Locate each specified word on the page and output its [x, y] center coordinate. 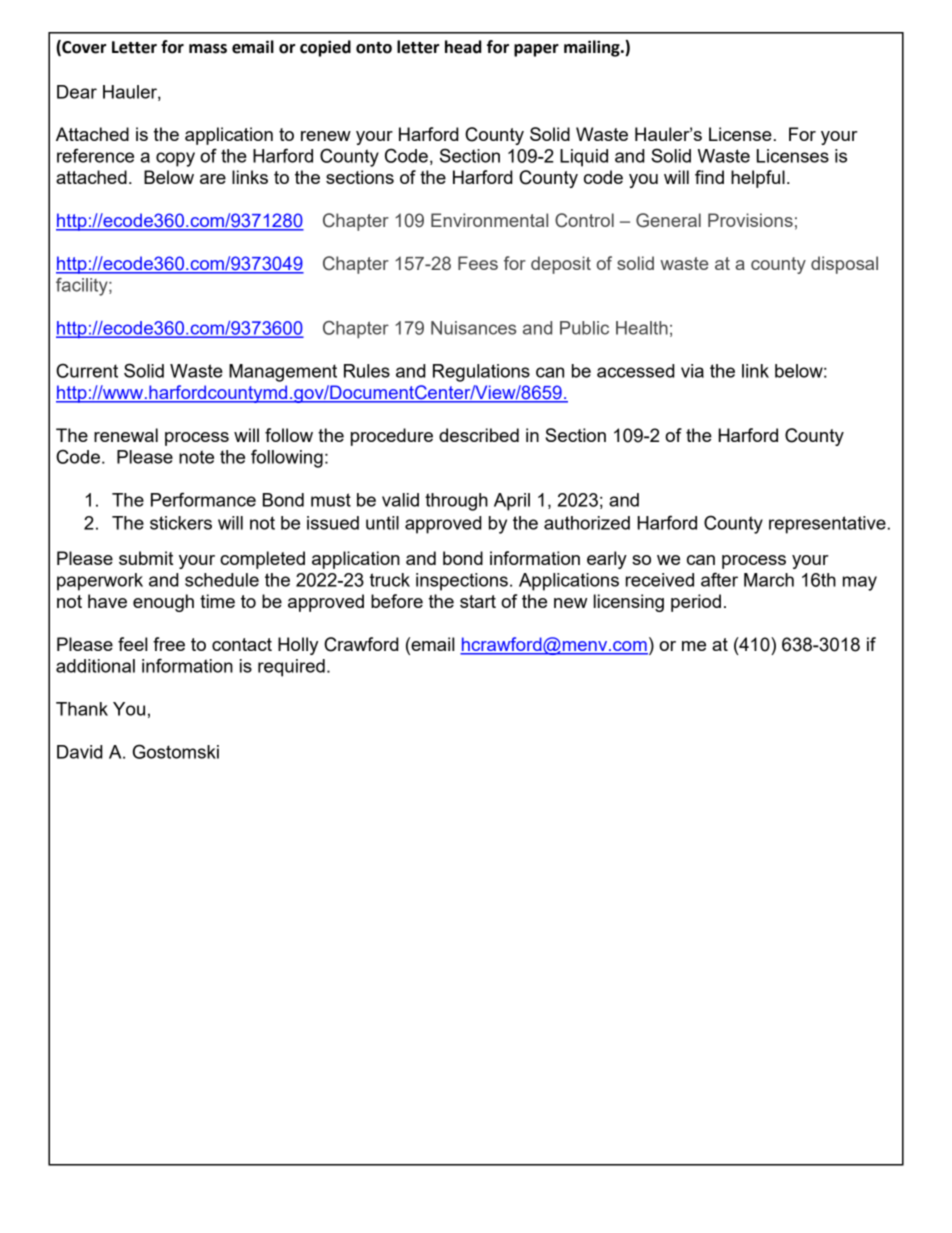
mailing [593, 48]
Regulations [481, 373]
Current [87, 370]
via [692, 371]
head [463, 47]
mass [208, 49]
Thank [82, 709]
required [291, 668]
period [696, 603]
